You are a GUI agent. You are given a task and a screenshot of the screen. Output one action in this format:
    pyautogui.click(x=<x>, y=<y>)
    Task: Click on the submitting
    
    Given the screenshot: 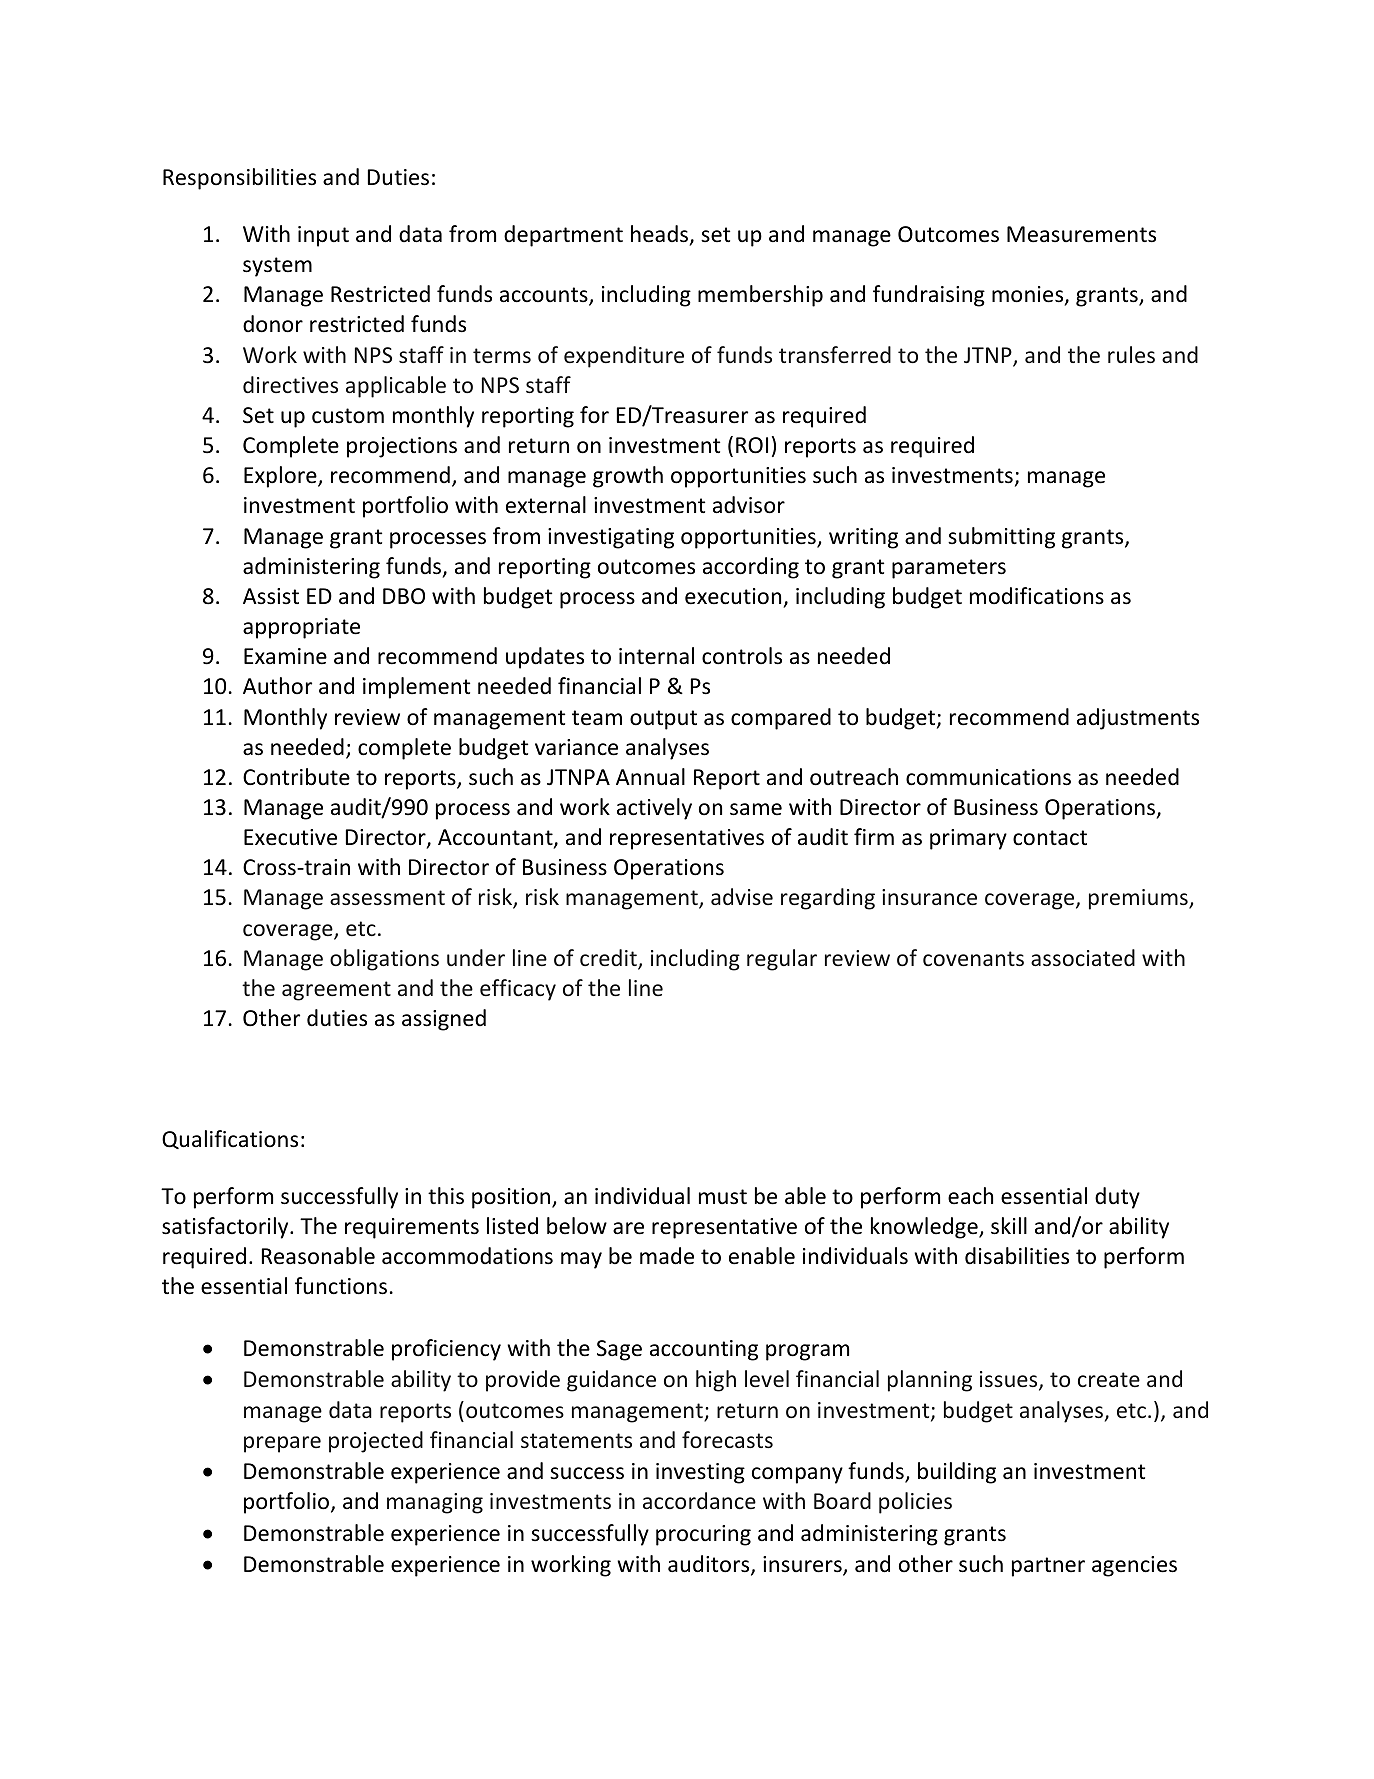 What is the action you would take?
    pyautogui.click(x=1001, y=538)
